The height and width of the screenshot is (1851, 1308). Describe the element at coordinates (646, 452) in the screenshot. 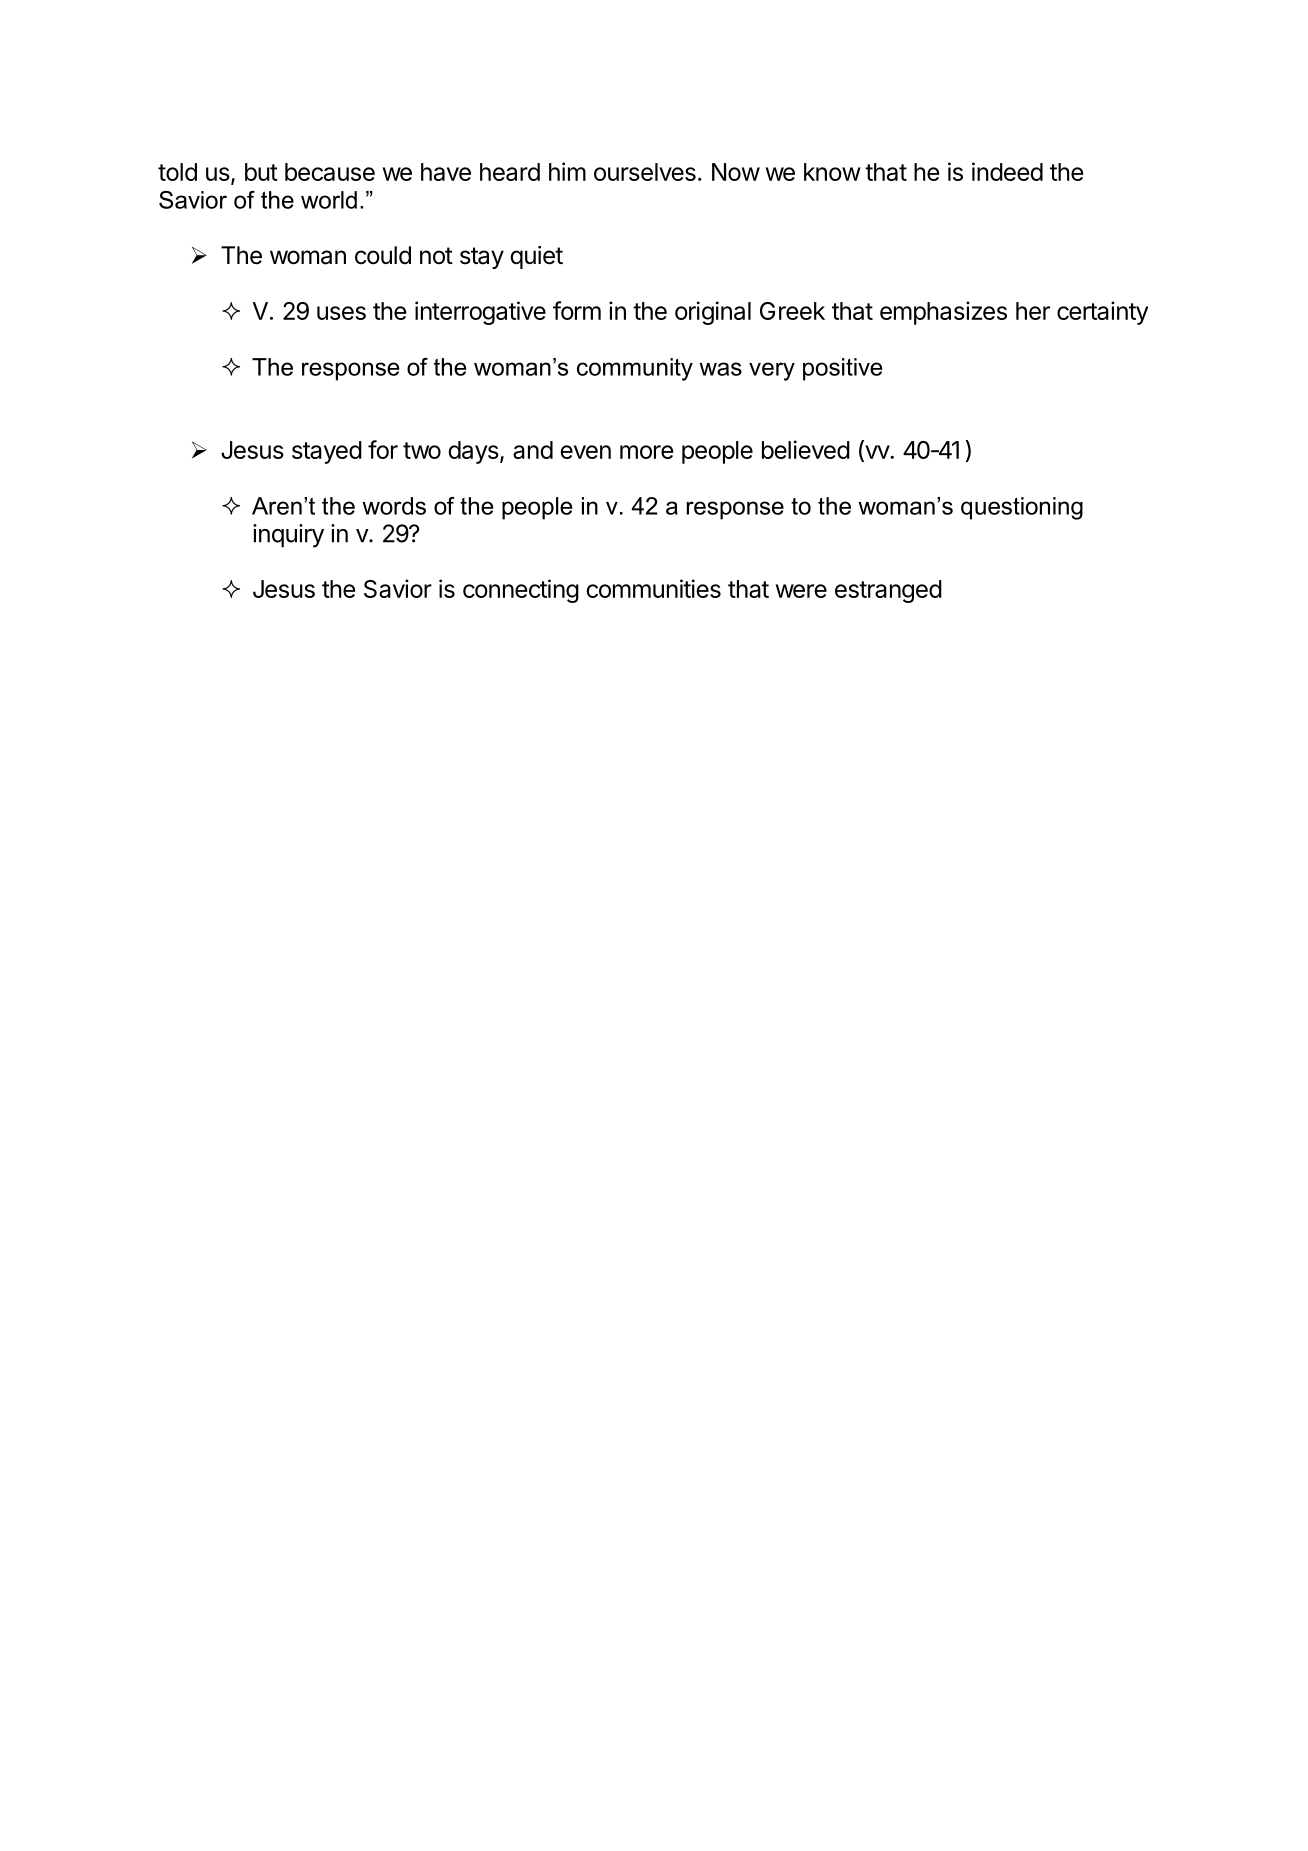

I see `more` at that location.
